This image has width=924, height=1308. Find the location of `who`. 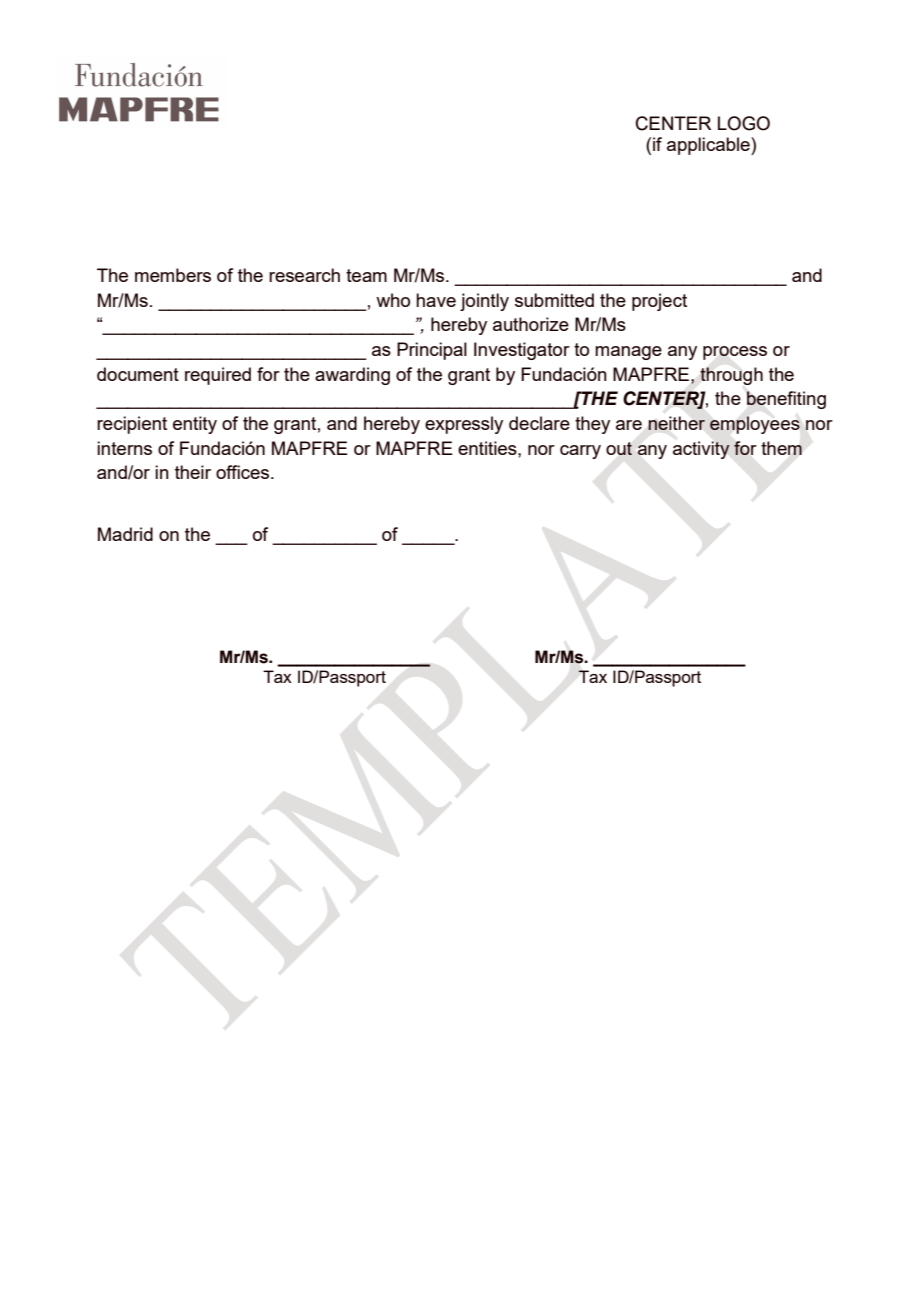

who is located at coordinates (393, 300).
